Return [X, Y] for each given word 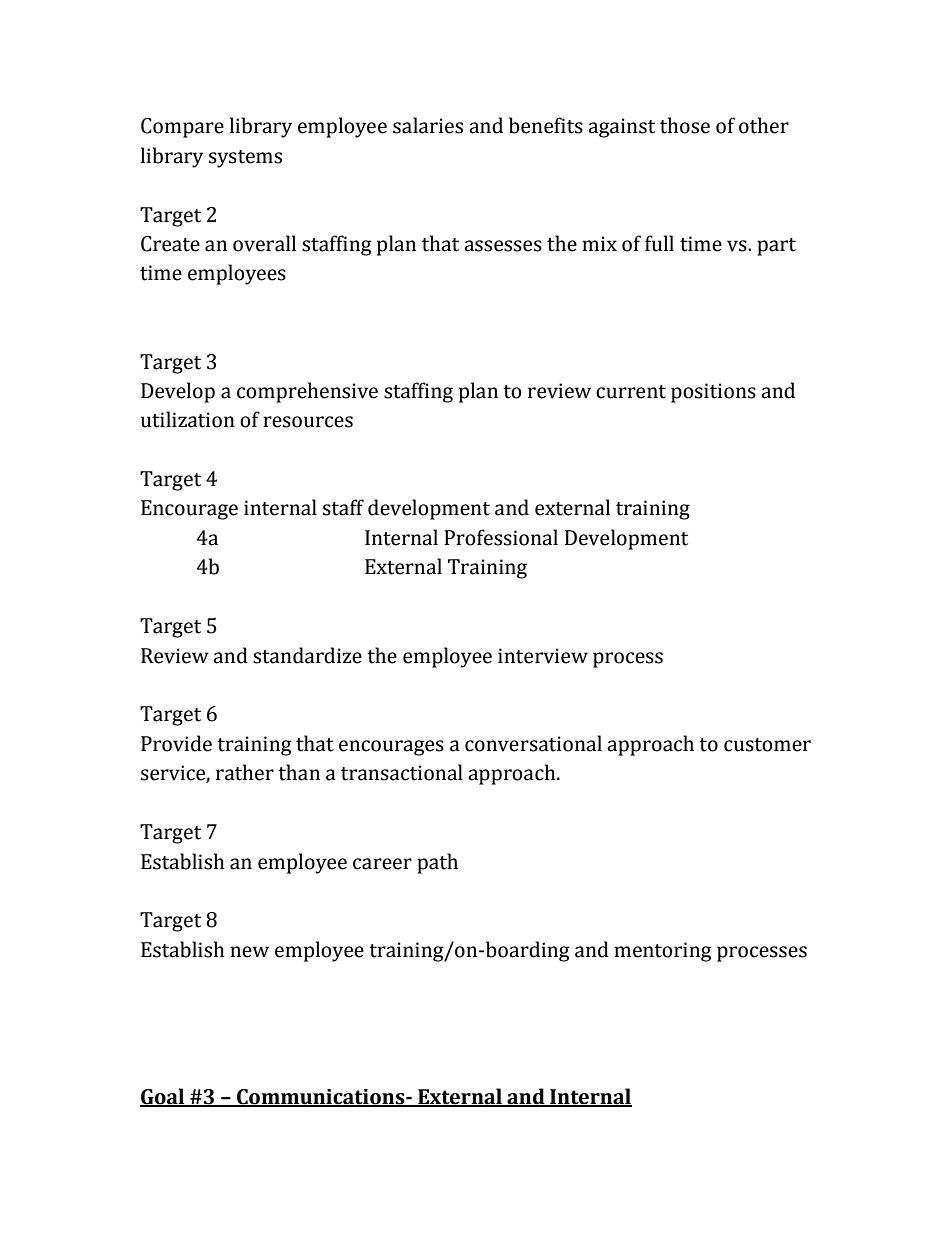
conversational [533, 743]
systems [245, 159]
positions [713, 393]
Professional [501, 537]
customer [767, 745]
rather [245, 772]
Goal [163, 1097]
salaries [428, 125]
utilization [188, 419]
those [685, 125]
